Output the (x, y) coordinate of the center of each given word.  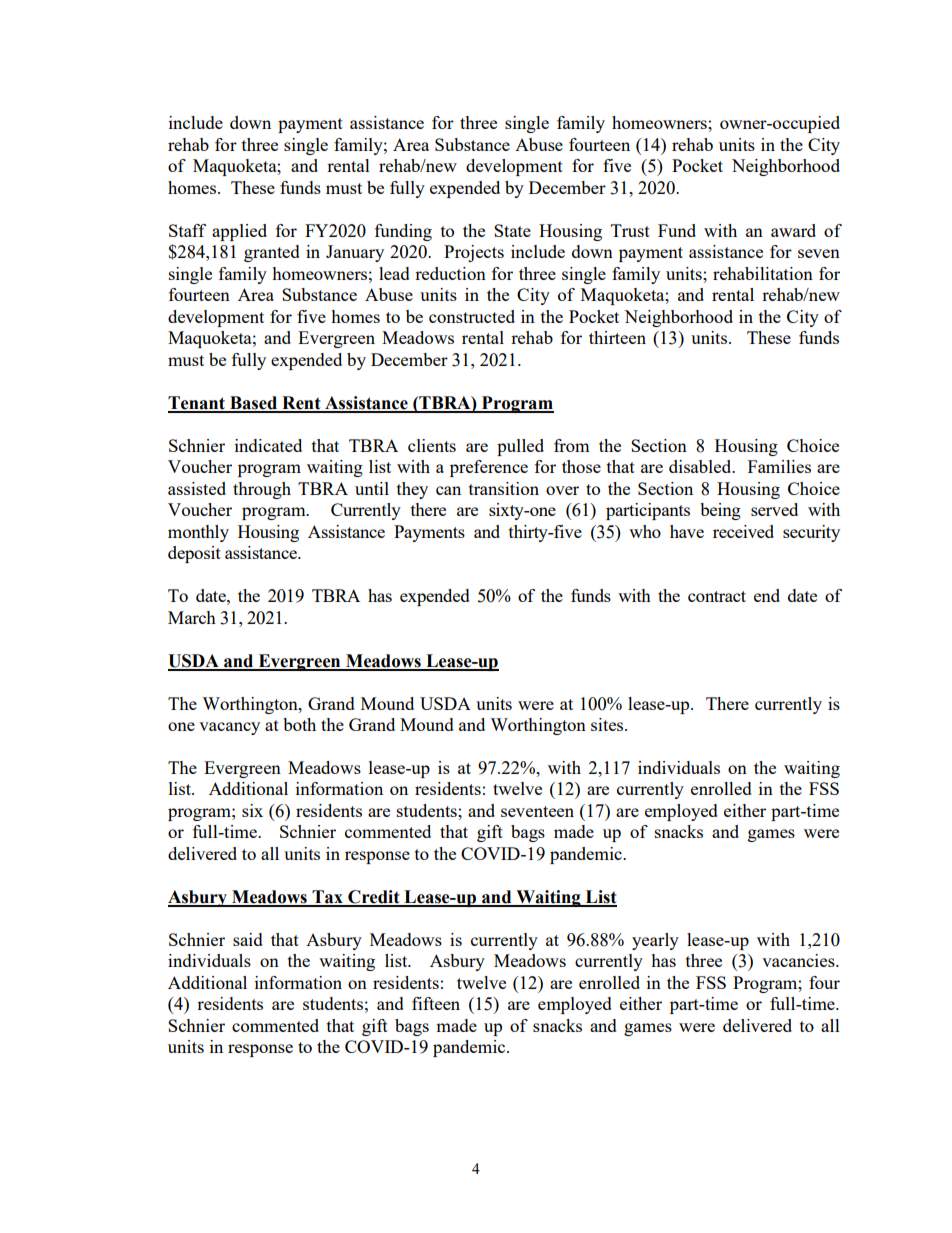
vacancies (799, 960)
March (192, 617)
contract (717, 596)
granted (272, 253)
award (793, 230)
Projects (474, 253)
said (248, 939)
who (645, 531)
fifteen (436, 1003)
